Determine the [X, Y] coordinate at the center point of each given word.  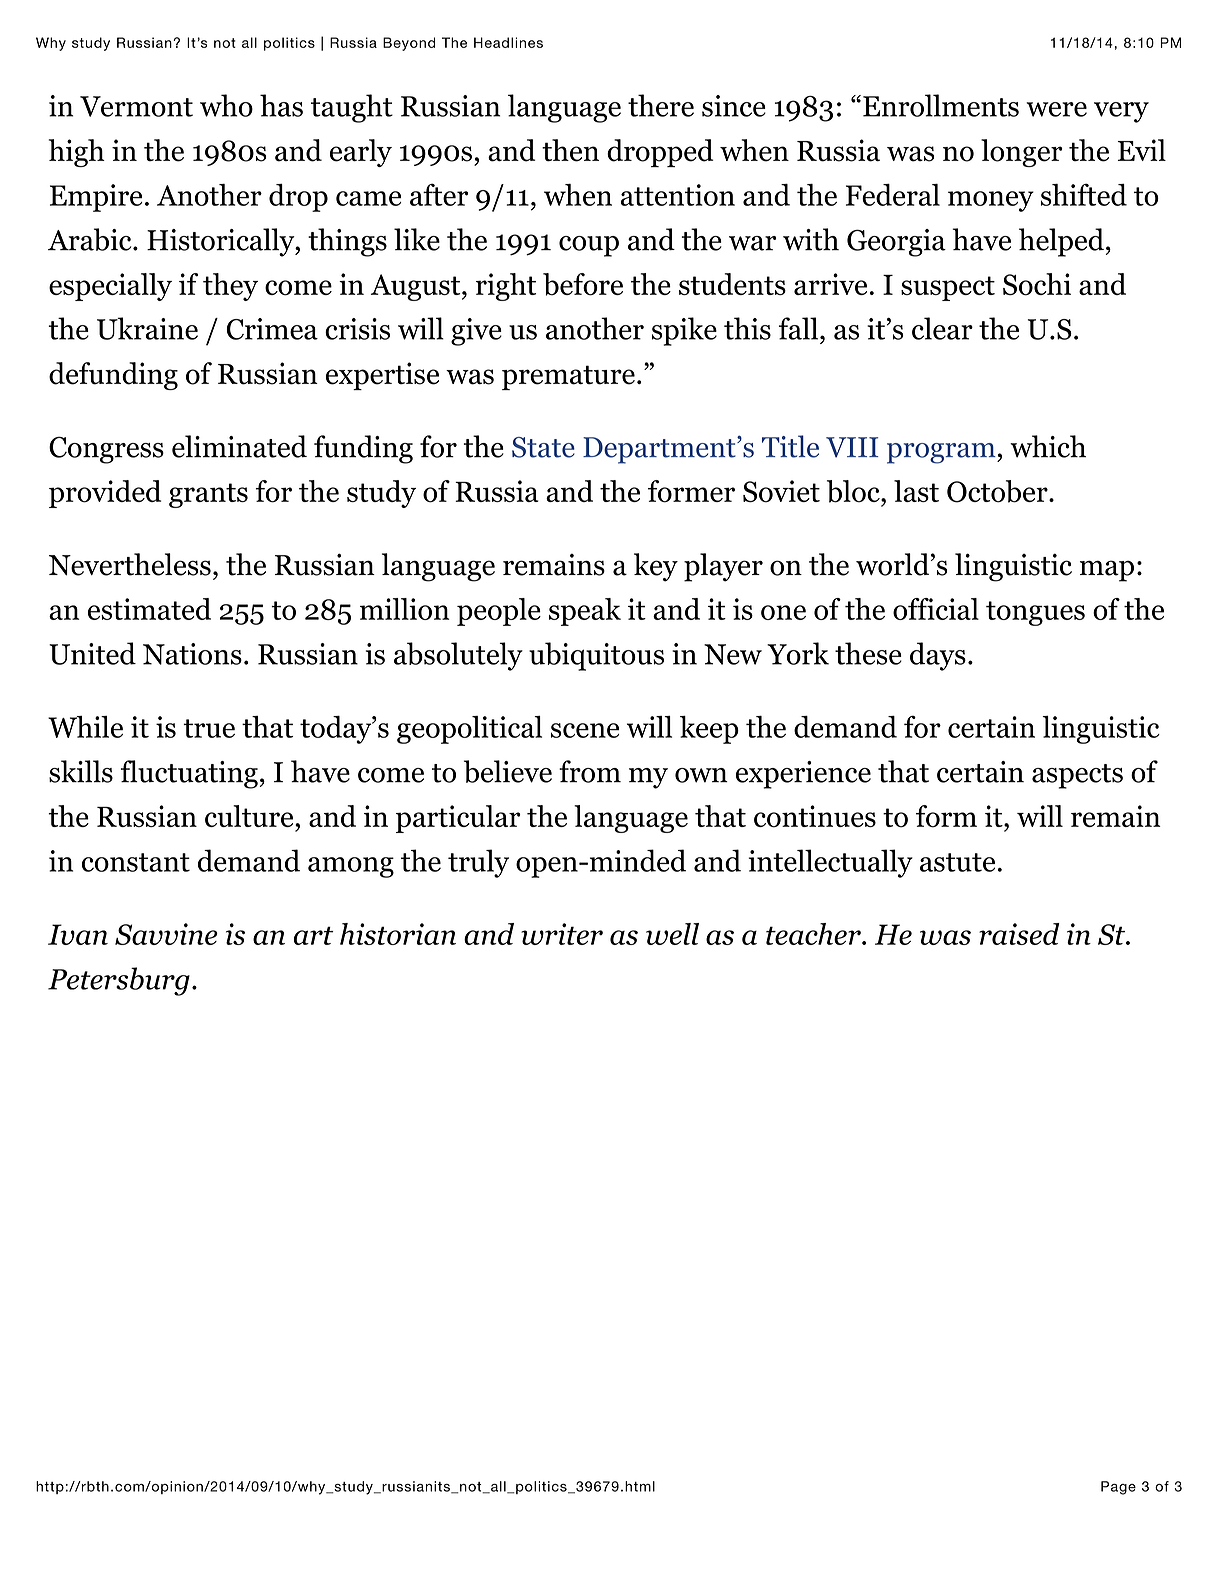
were [1056, 109]
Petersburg [119, 981]
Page [1118, 1488]
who [226, 105]
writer [562, 934]
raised [1019, 934]
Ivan [78, 934]
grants [208, 495]
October [998, 491]
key [656, 567]
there [661, 105]
